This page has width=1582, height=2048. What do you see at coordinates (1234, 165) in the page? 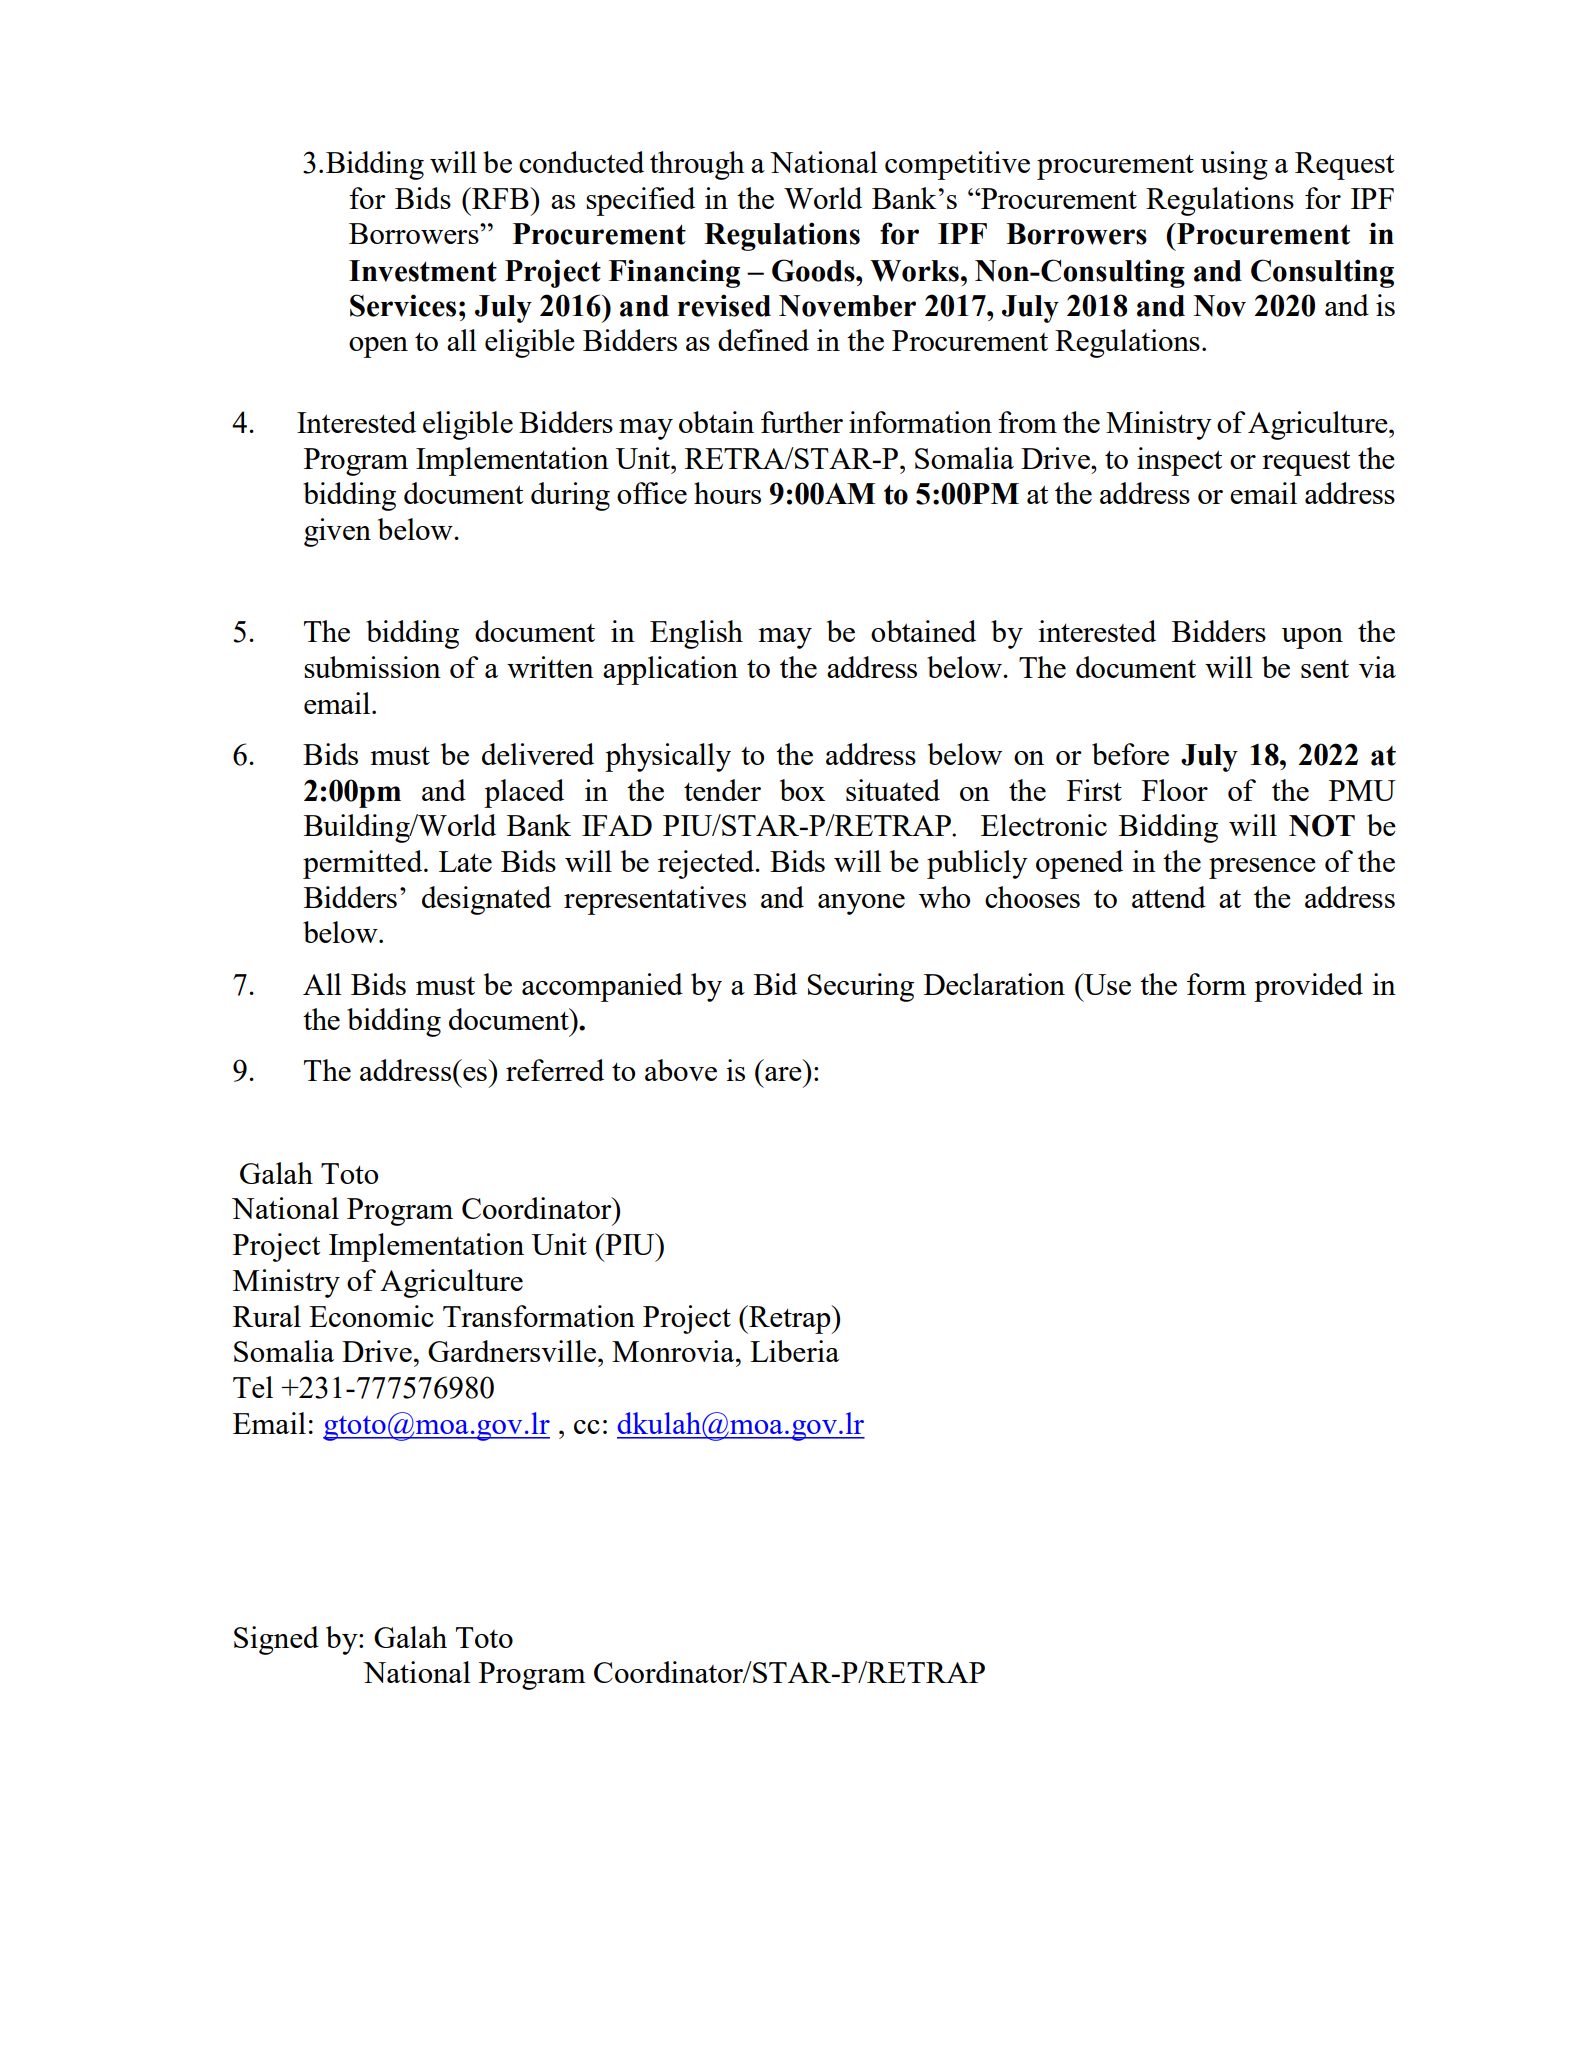
I see `using` at bounding box center [1234, 165].
